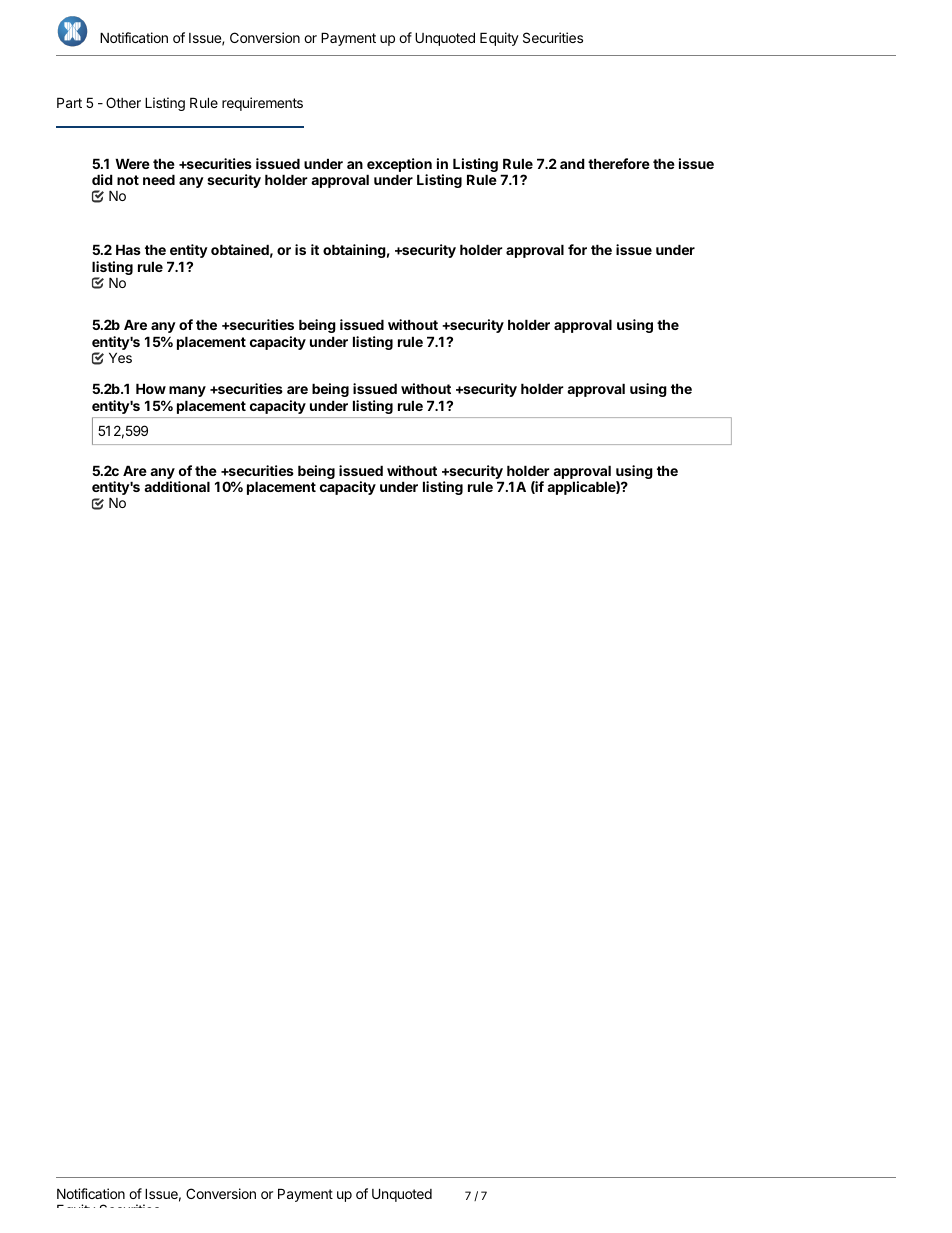  I want to click on requirements, so click(262, 104).
